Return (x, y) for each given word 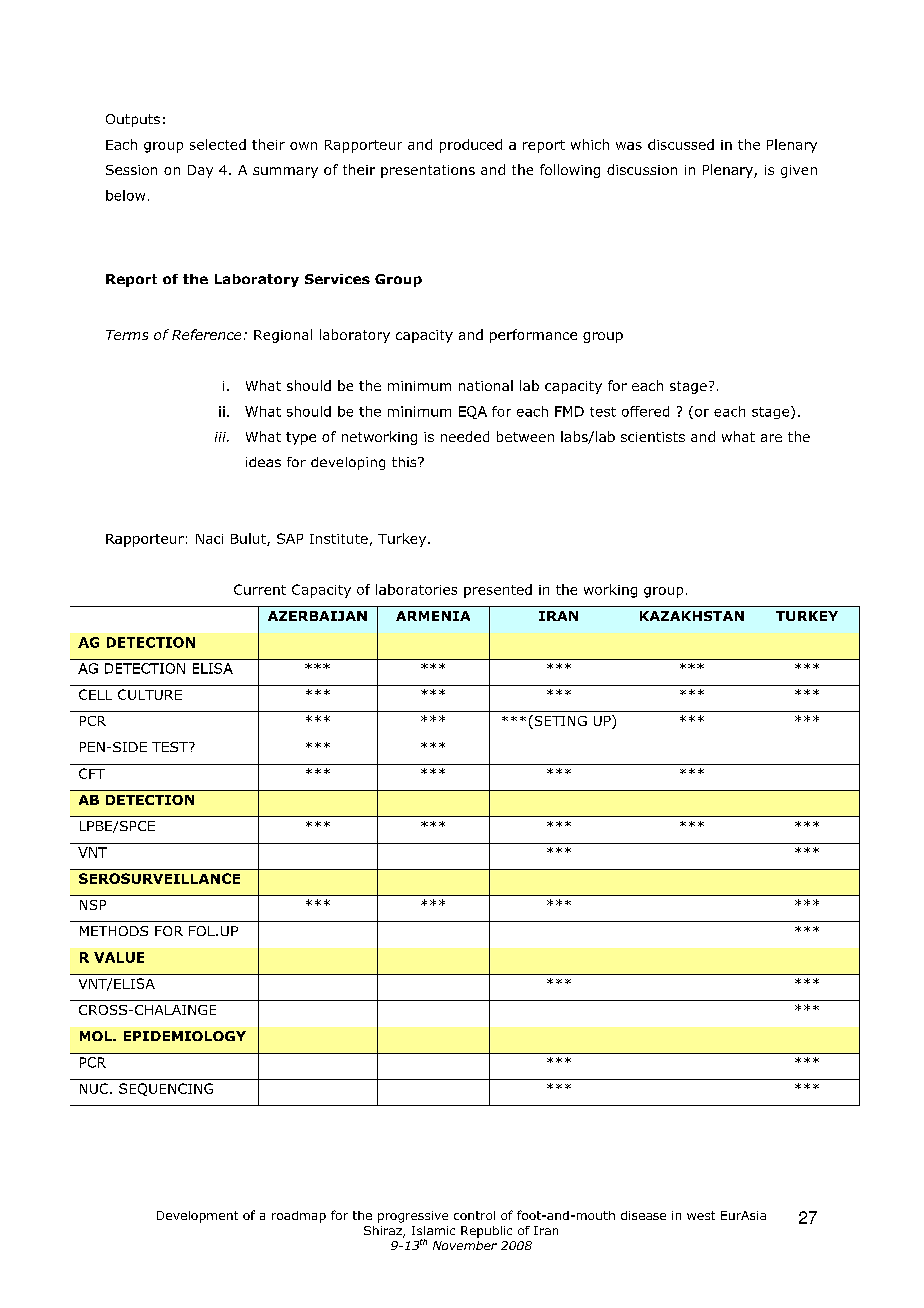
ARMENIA (433, 616)
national (486, 385)
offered (645, 411)
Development (197, 1217)
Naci (209, 539)
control (474, 1215)
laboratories (416, 589)
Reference (206, 334)
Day (200, 171)
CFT (92, 773)
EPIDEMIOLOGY (185, 1036)
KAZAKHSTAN (692, 616)
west (701, 1215)
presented (498, 591)
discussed (681, 144)
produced (471, 146)
